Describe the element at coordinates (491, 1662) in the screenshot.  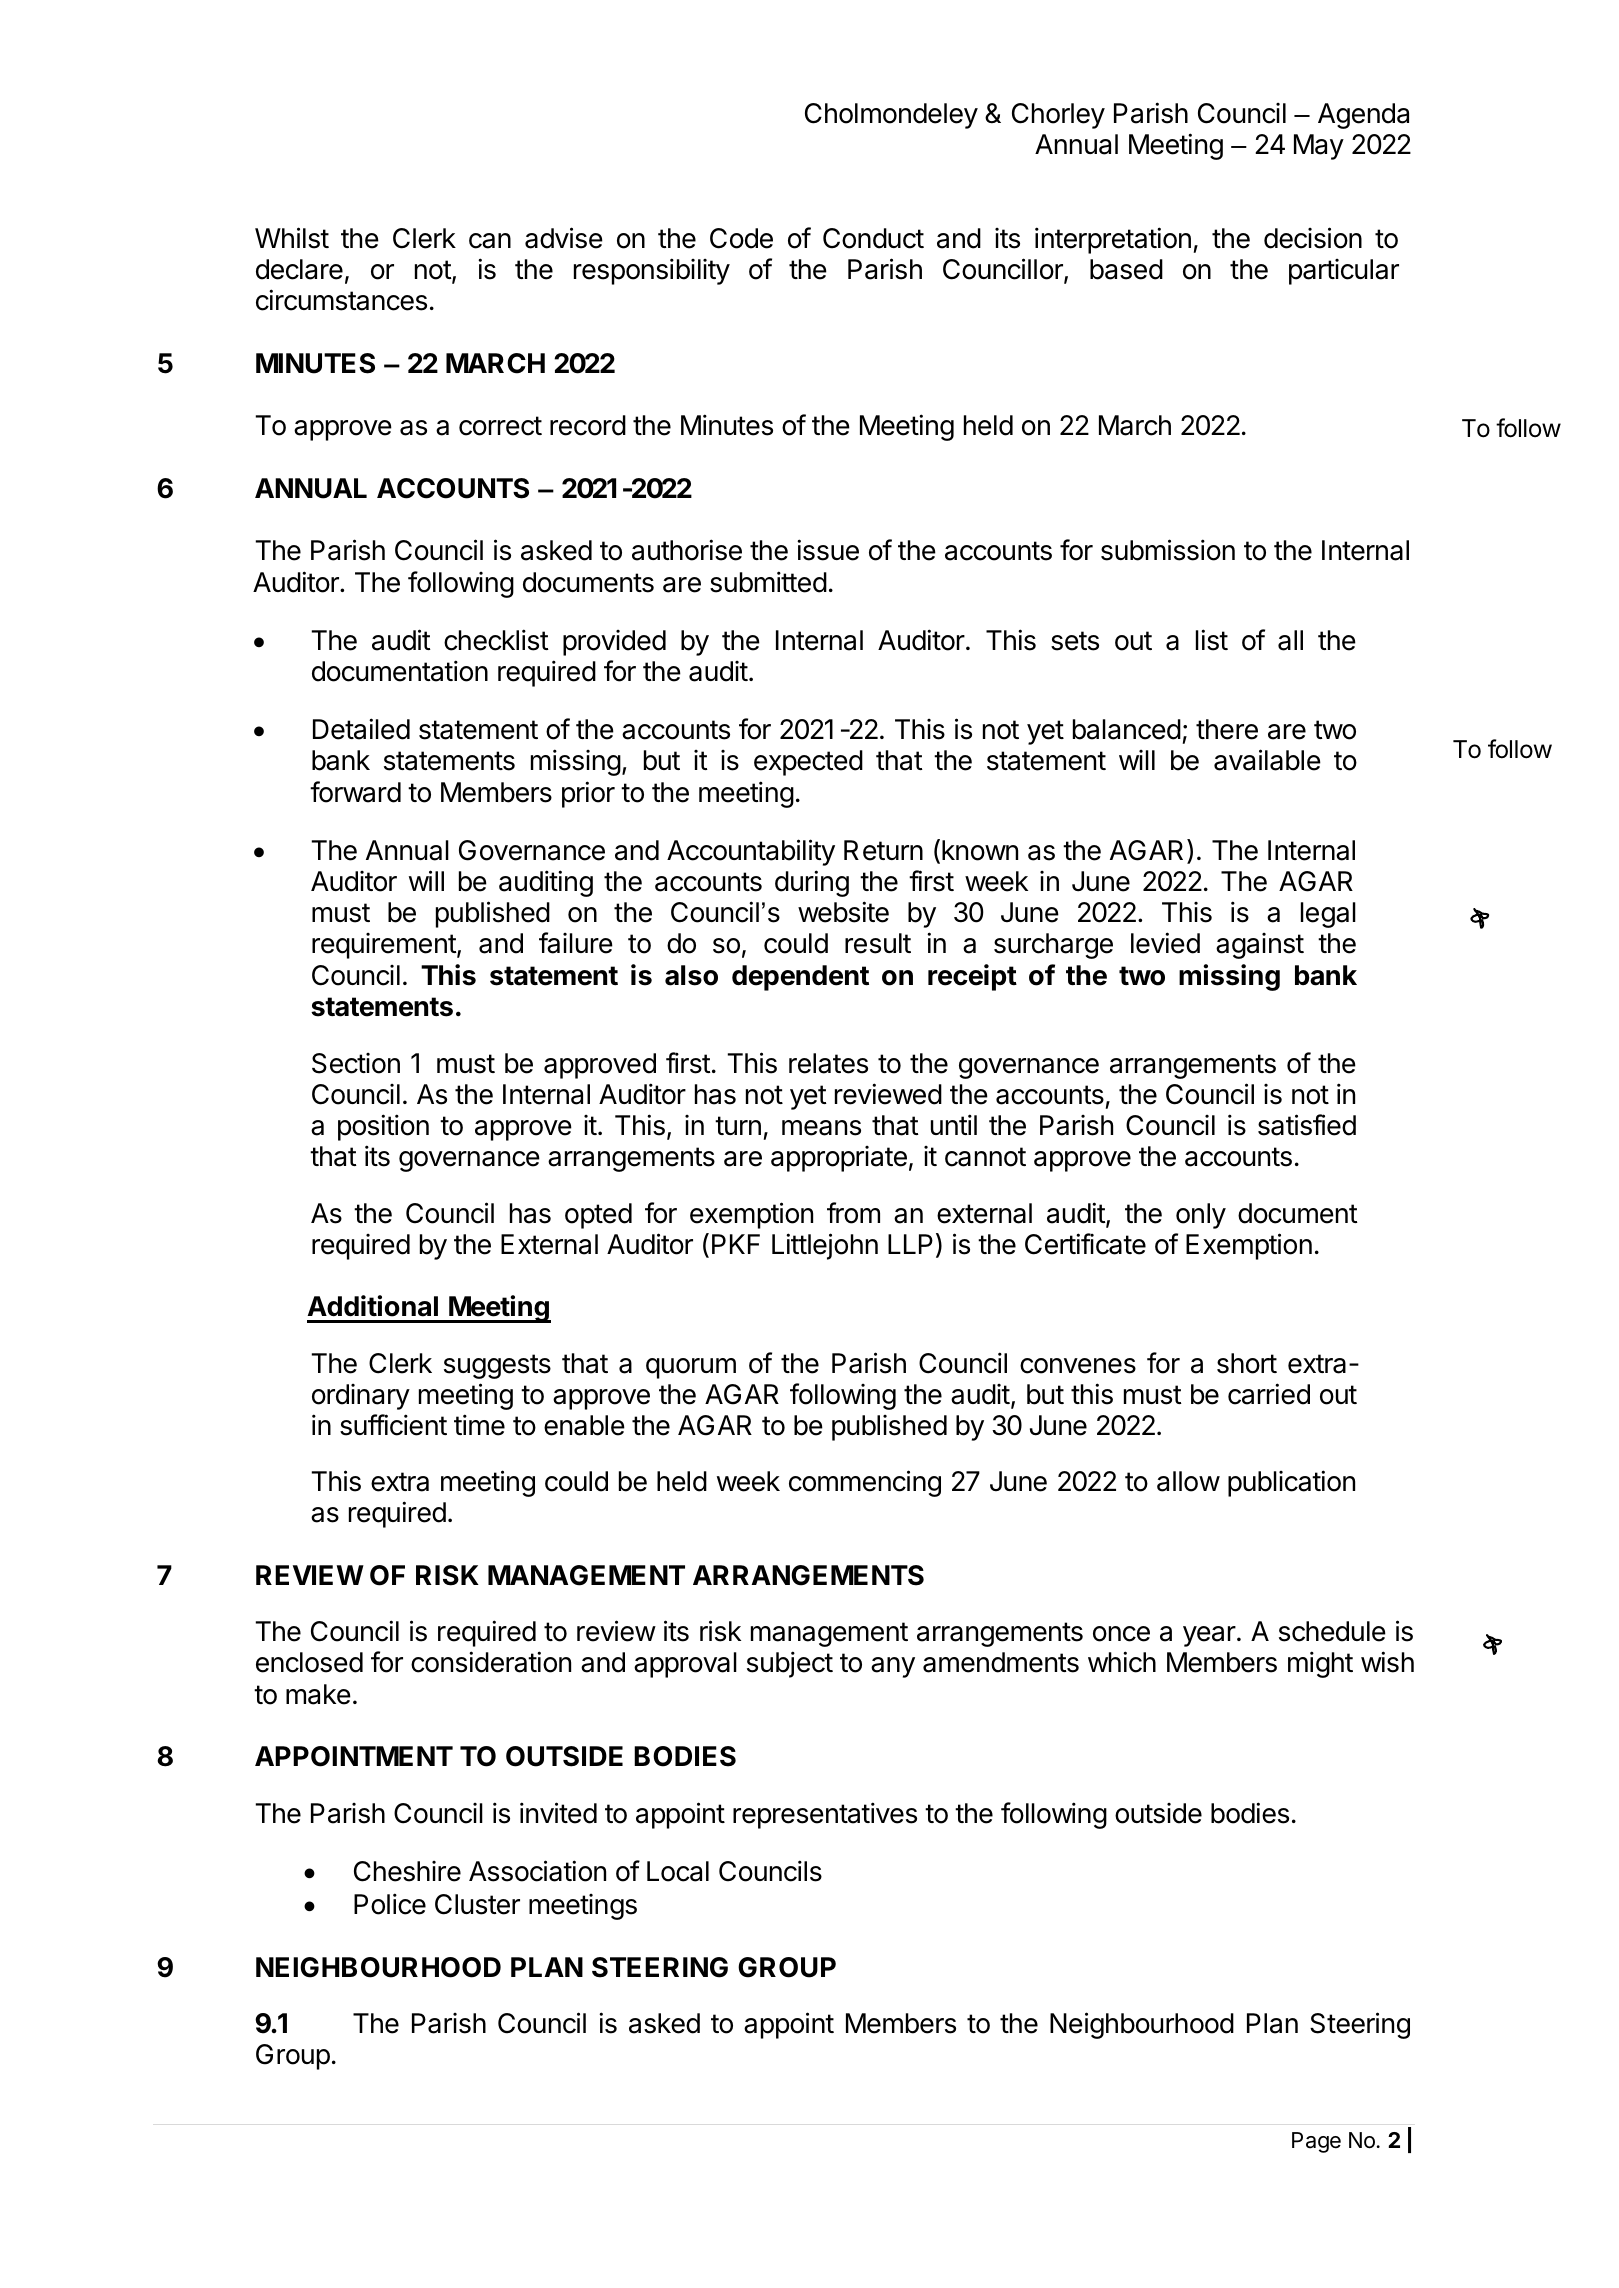
I see `consideration` at that location.
